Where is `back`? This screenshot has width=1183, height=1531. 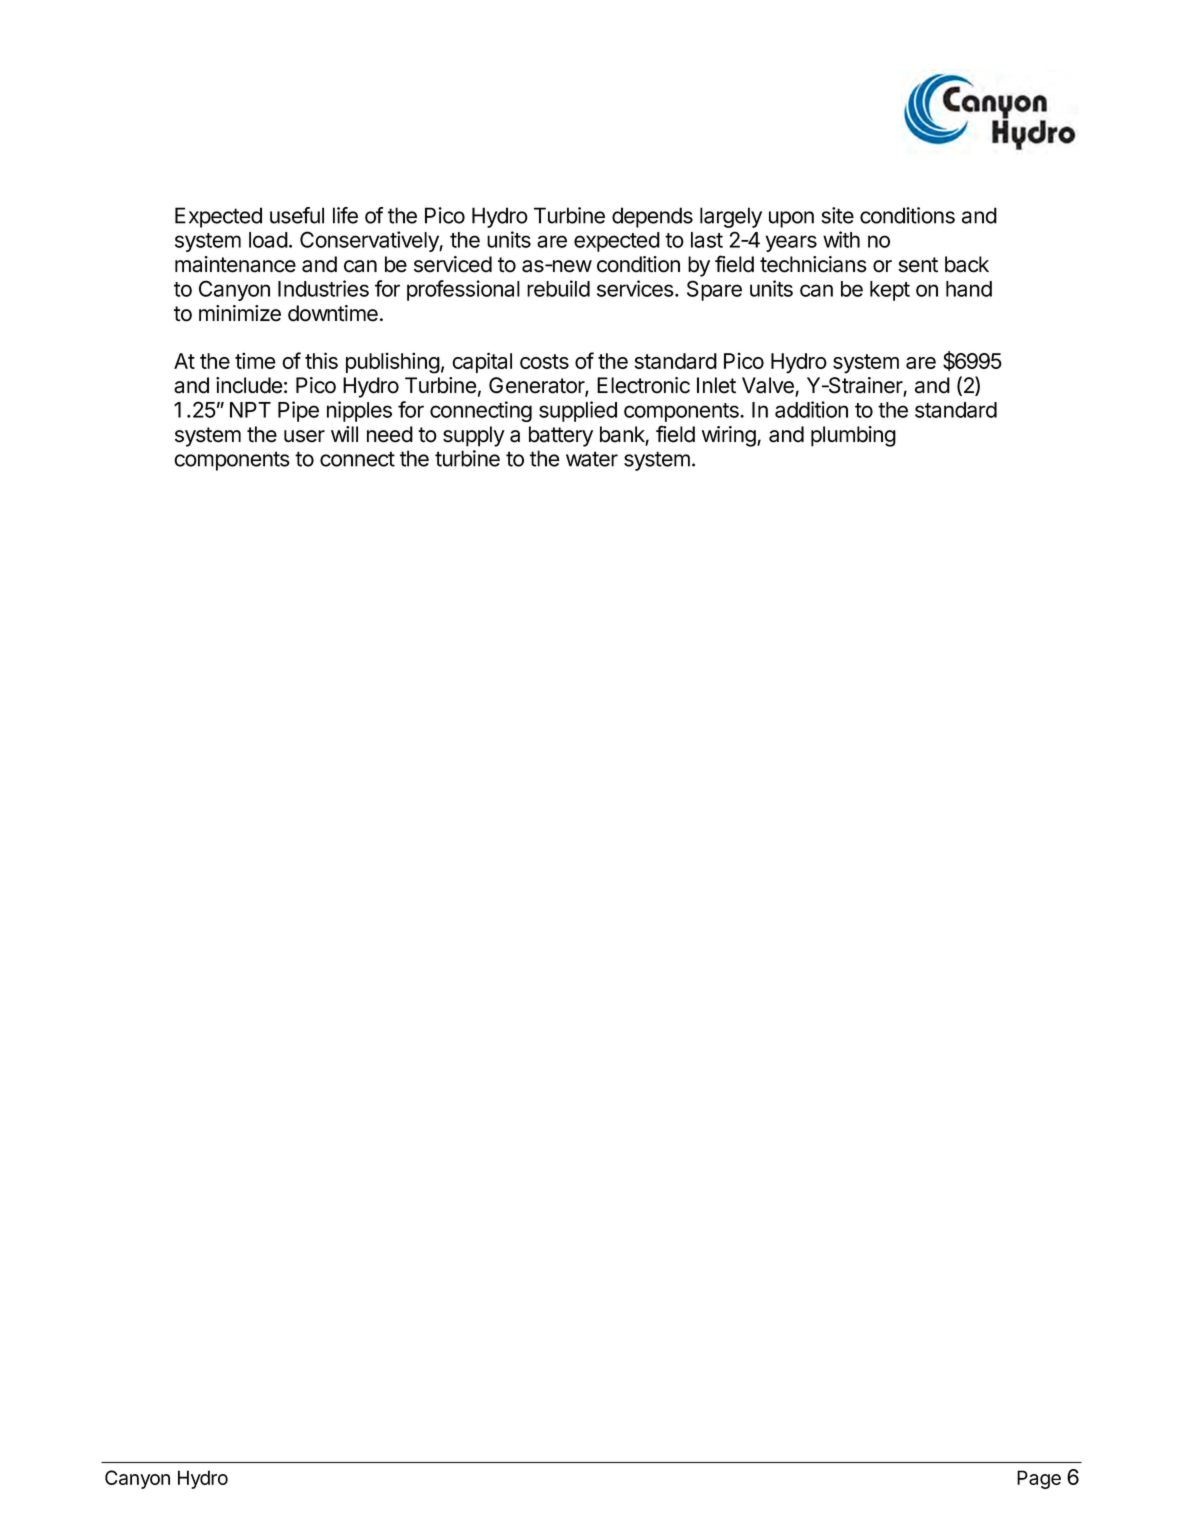 back is located at coordinates (967, 264).
